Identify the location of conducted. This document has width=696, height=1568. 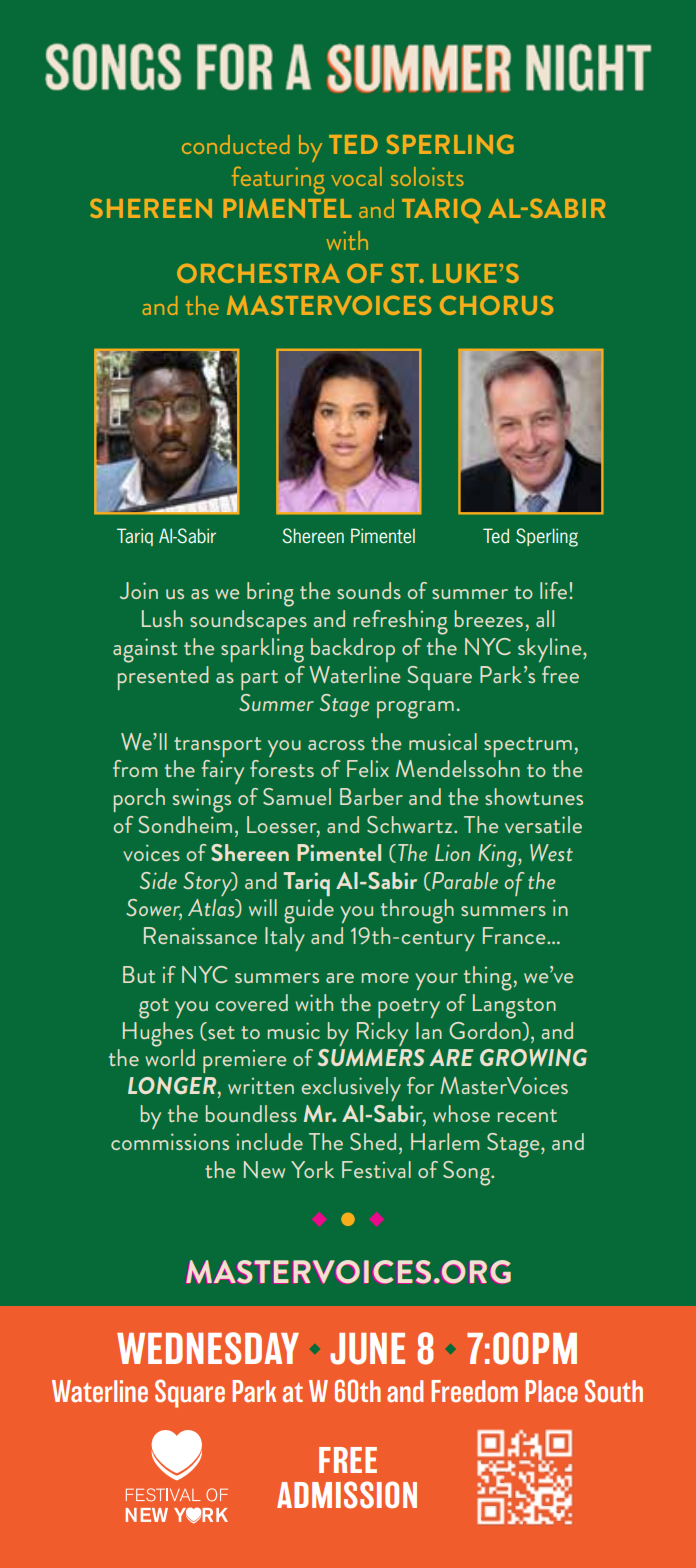
(236, 144).
